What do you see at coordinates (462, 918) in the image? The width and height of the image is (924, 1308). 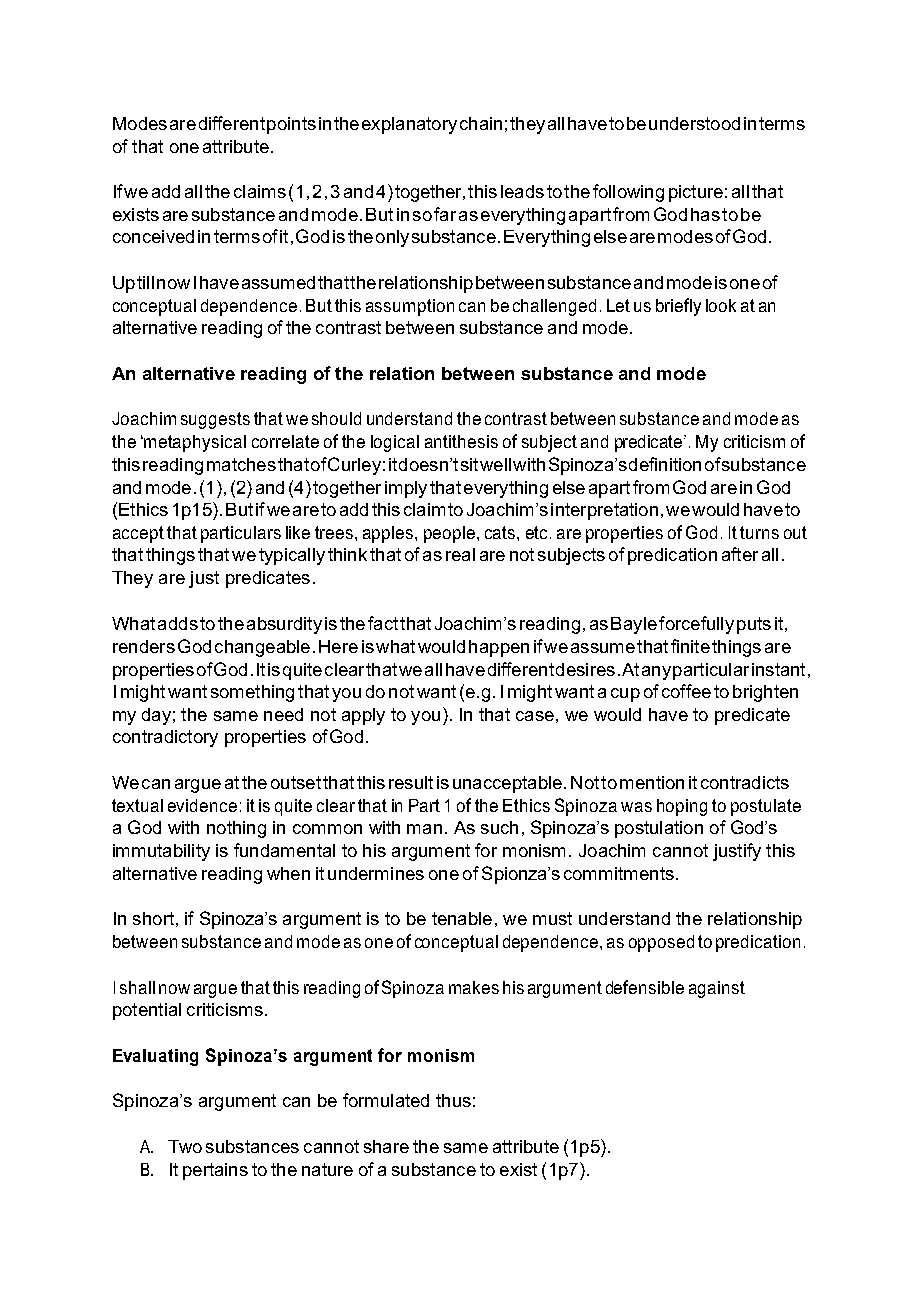 I see `tenable` at bounding box center [462, 918].
